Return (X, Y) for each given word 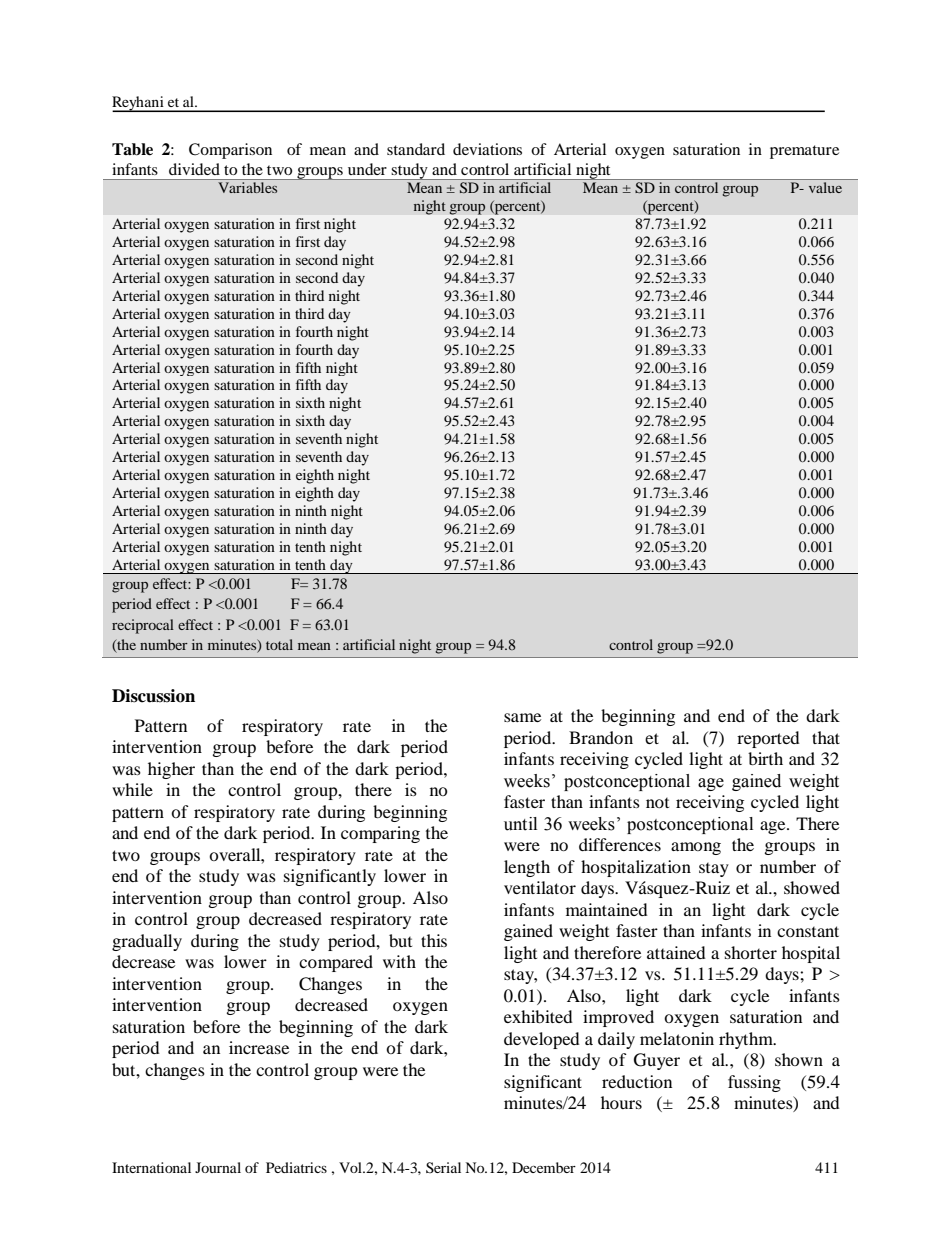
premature (804, 152)
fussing (754, 1083)
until (520, 824)
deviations (487, 149)
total (279, 644)
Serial (443, 1167)
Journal (218, 1167)
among (696, 848)
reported (768, 739)
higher (171, 770)
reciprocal (143, 626)
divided (194, 169)
